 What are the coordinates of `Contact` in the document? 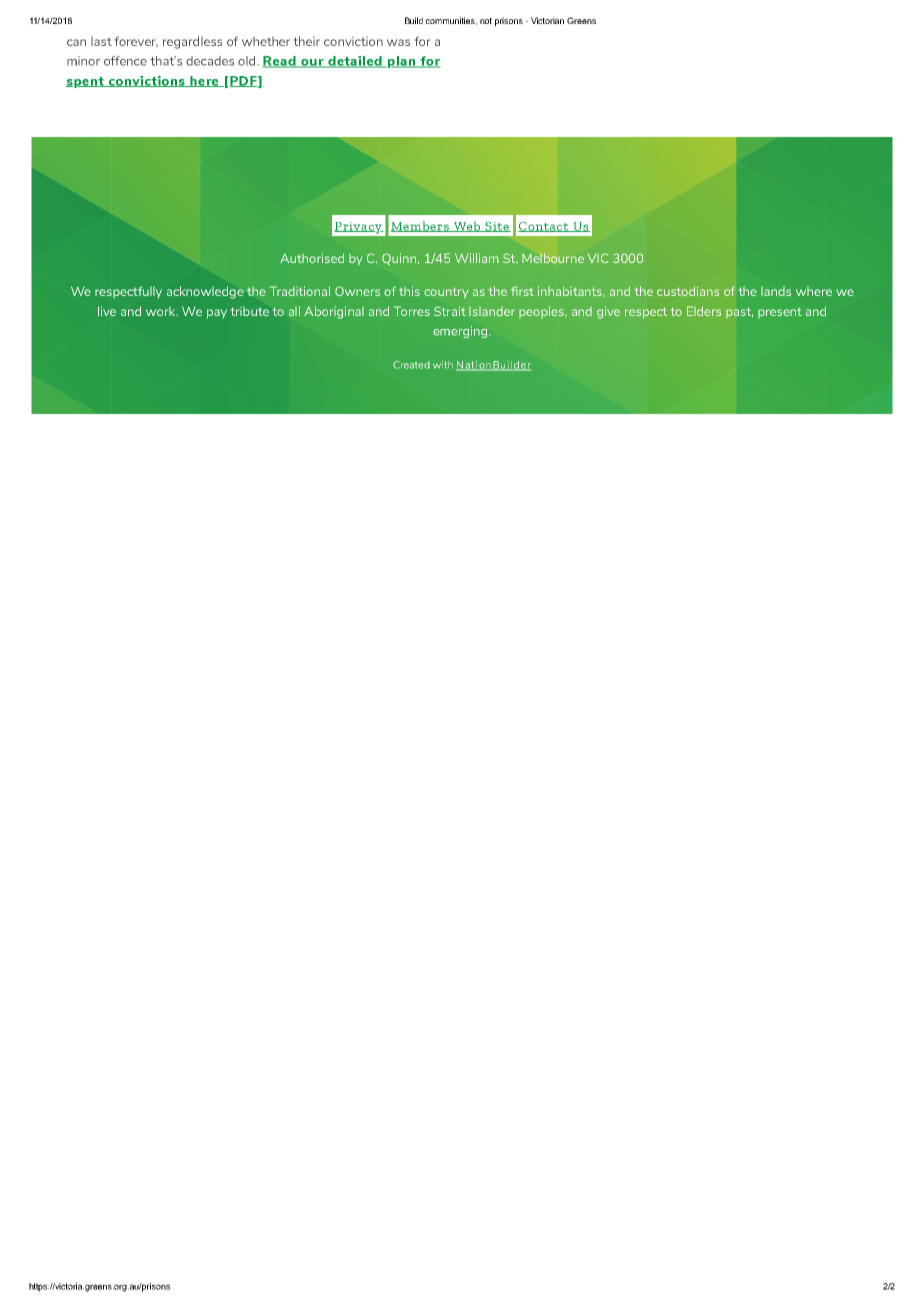 It's located at (544, 227).
